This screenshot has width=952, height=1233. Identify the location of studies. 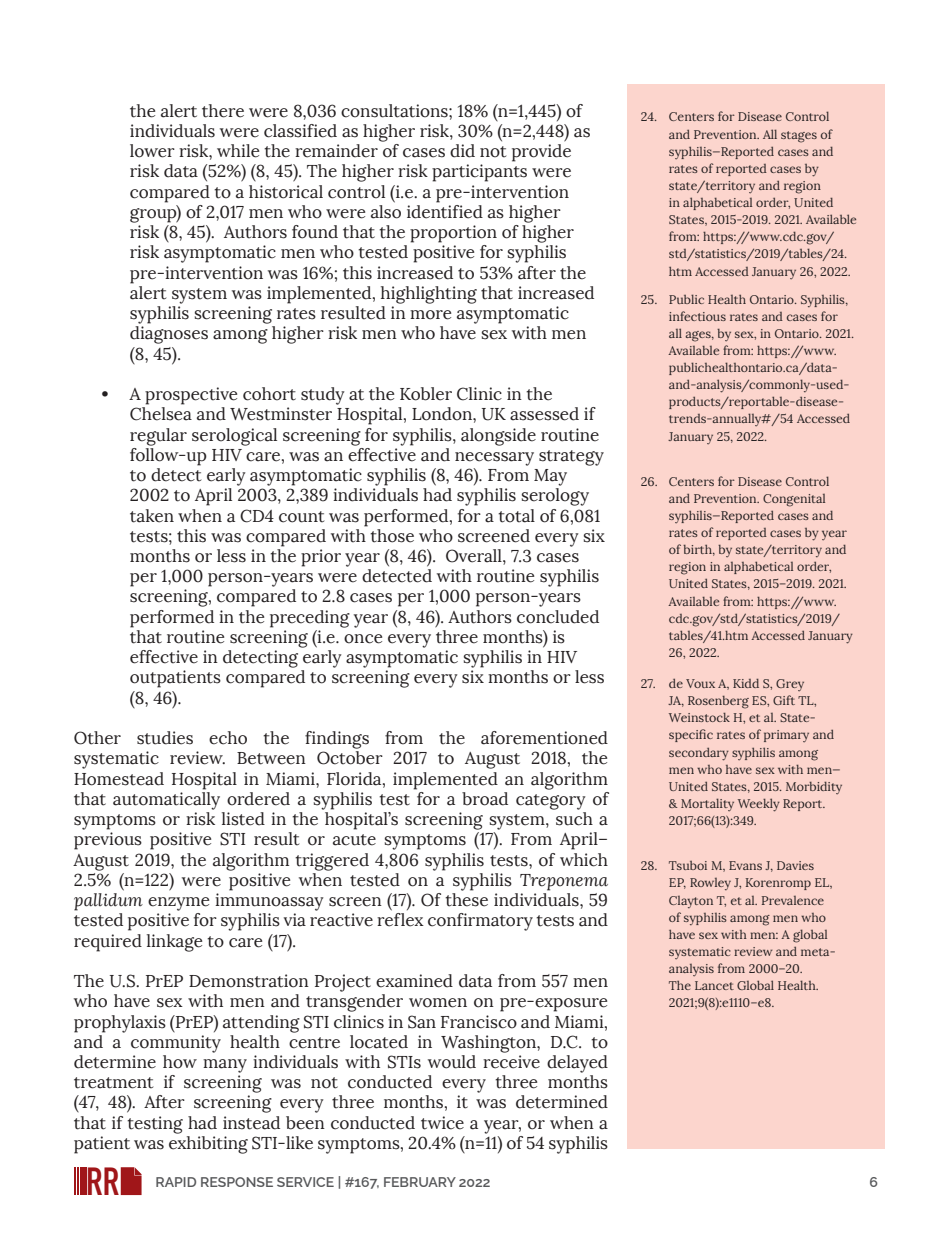
(165, 738).
